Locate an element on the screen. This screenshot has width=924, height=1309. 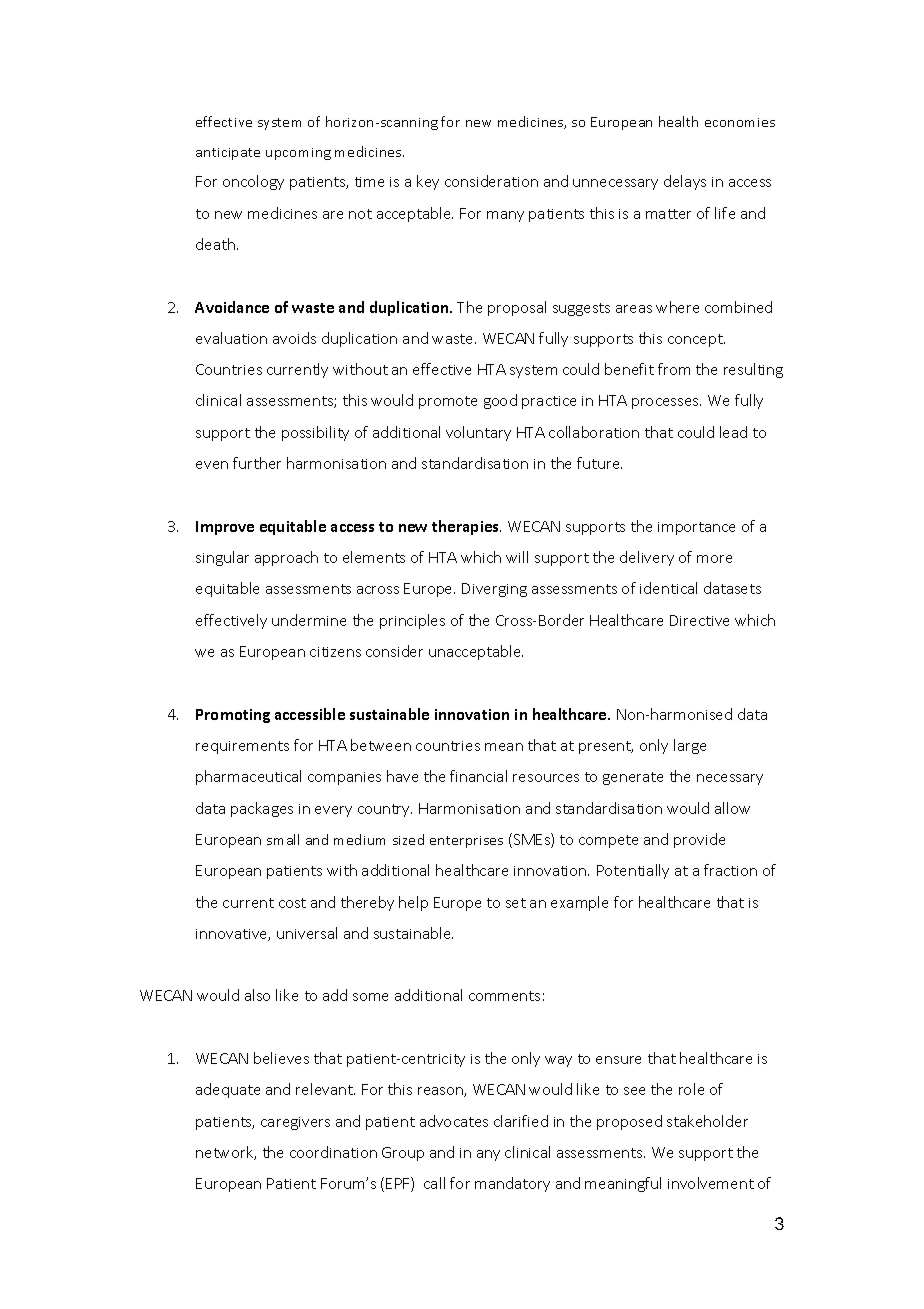
Diverging is located at coordinates (494, 590).
